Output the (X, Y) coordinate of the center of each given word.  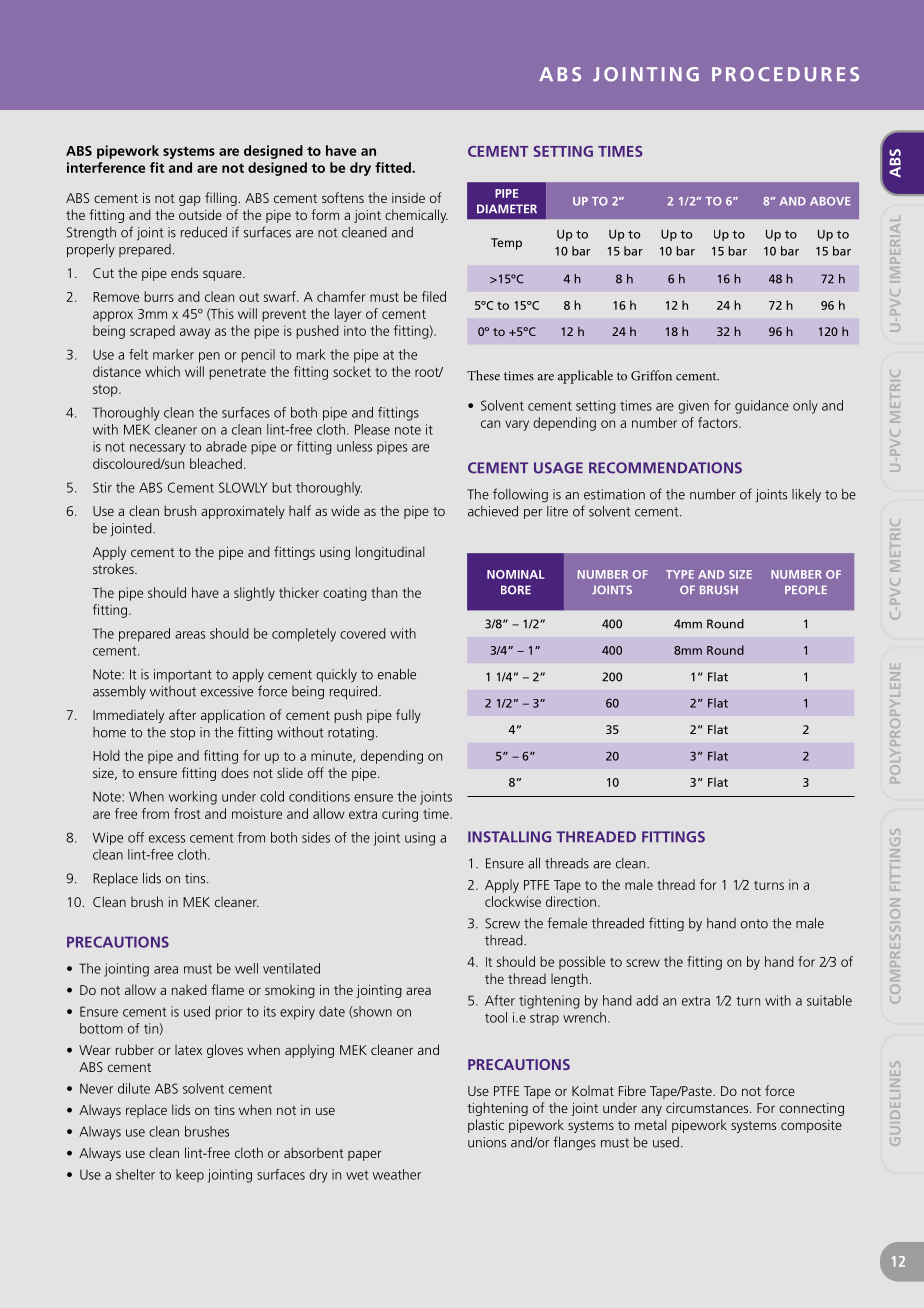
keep (190, 1175)
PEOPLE (806, 589)
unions (487, 1142)
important (183, 675)
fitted (394, 167)
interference (106, 167)
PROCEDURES (785, 74)
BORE (516, 590)
